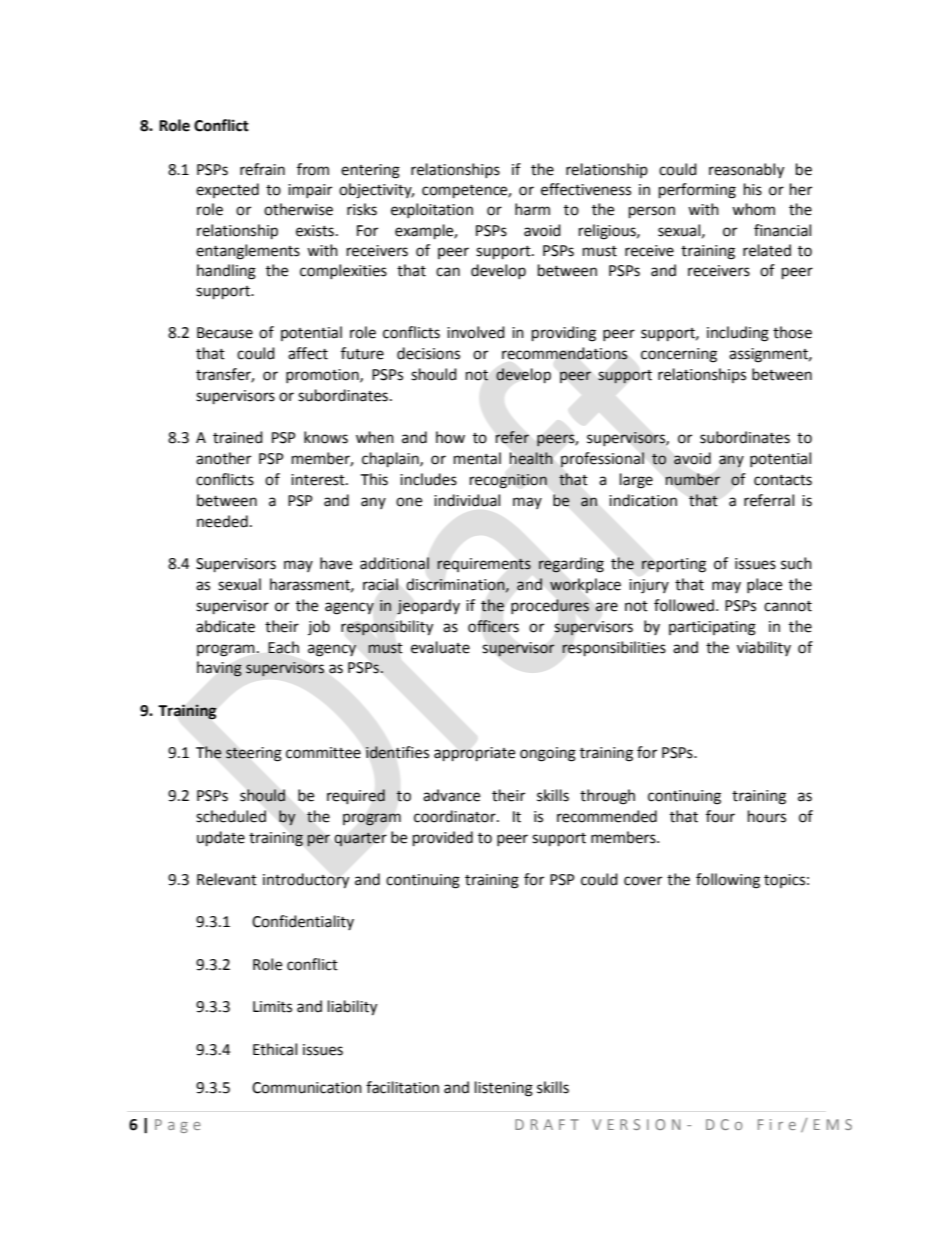  I want to click on officers, so click(493, 626).
